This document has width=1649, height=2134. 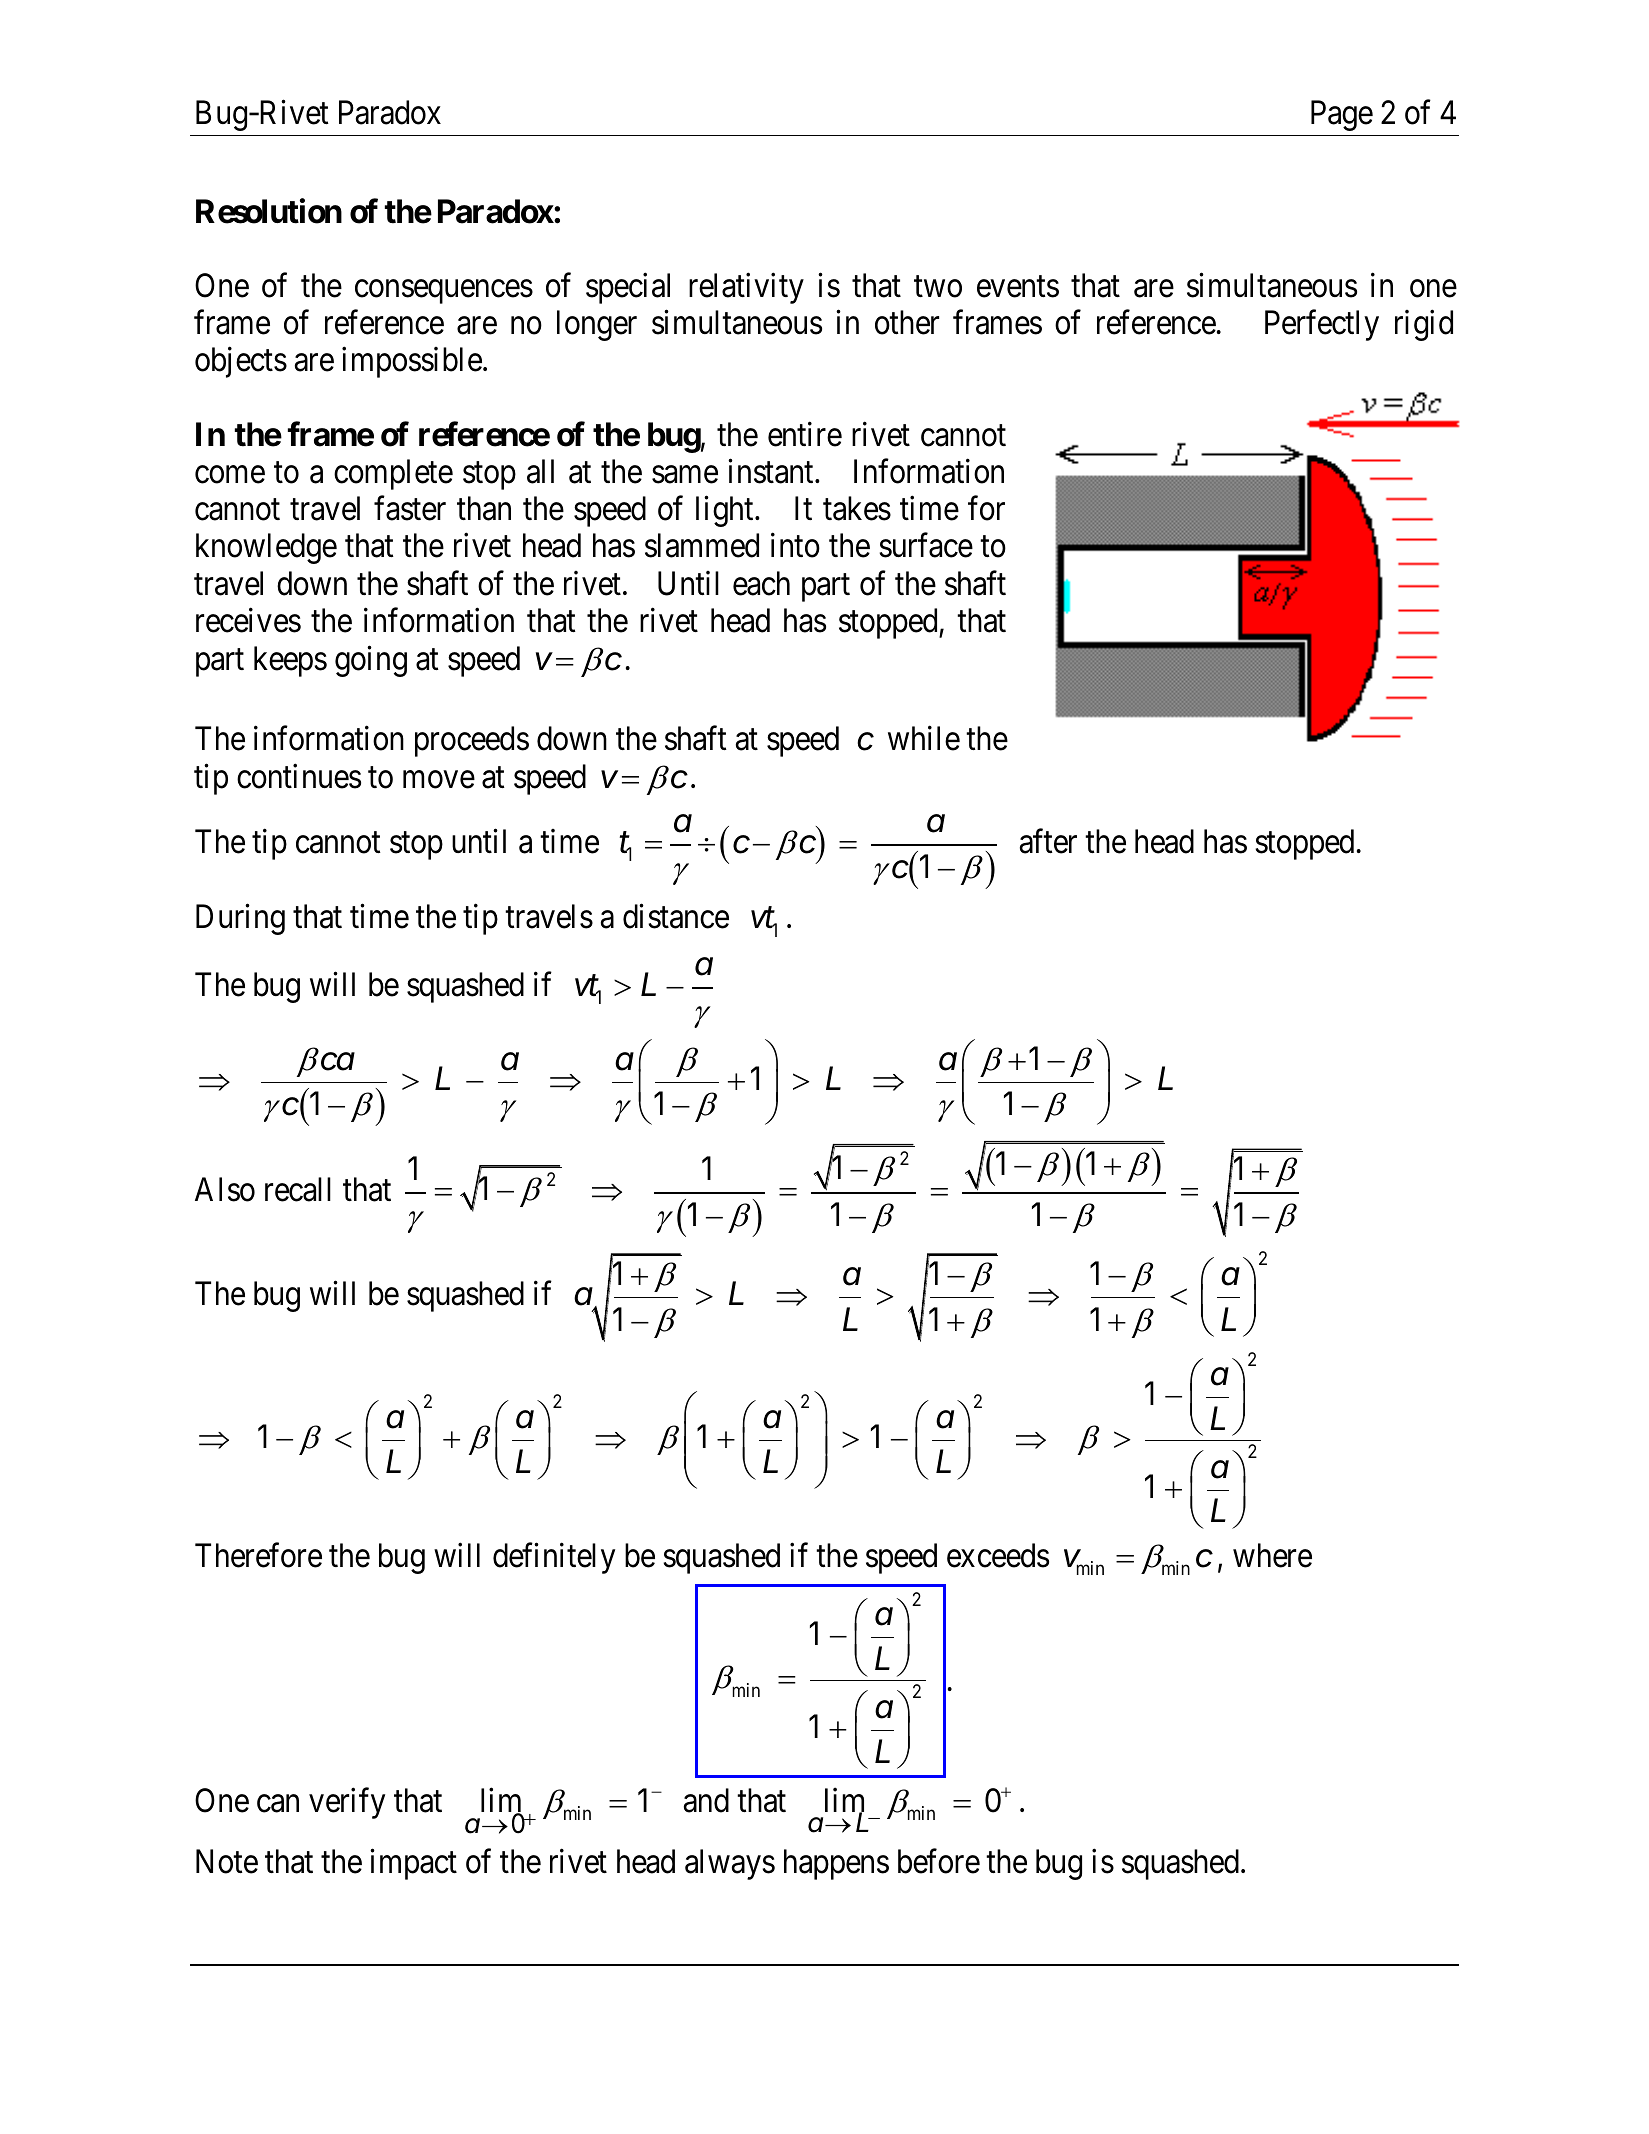 I want to click on relativity, so click(x=746, y=288).
